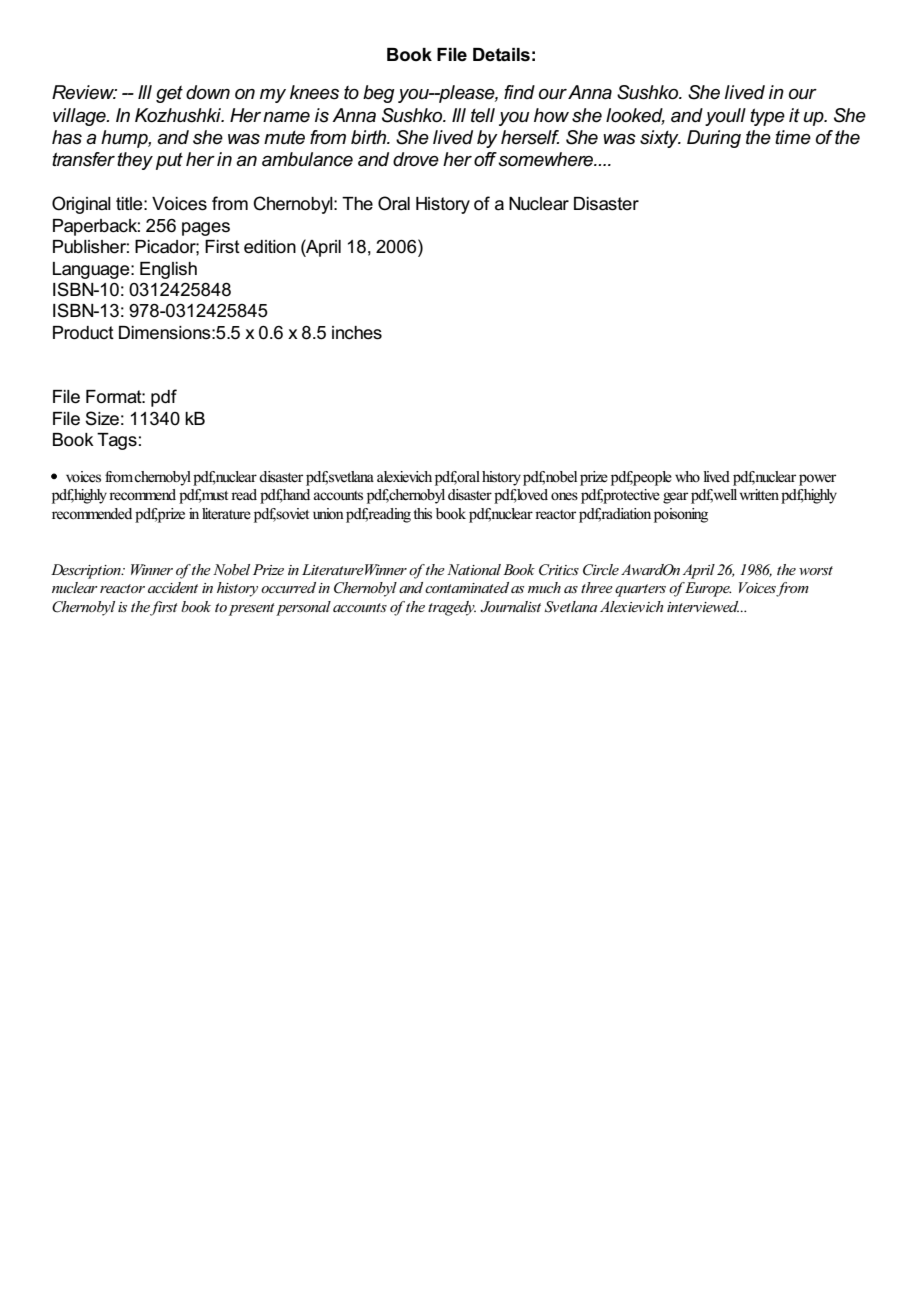 The image size is (924, 1308). Describe the element at coordinates (169, 161) in the image. I see `put` at that location.
